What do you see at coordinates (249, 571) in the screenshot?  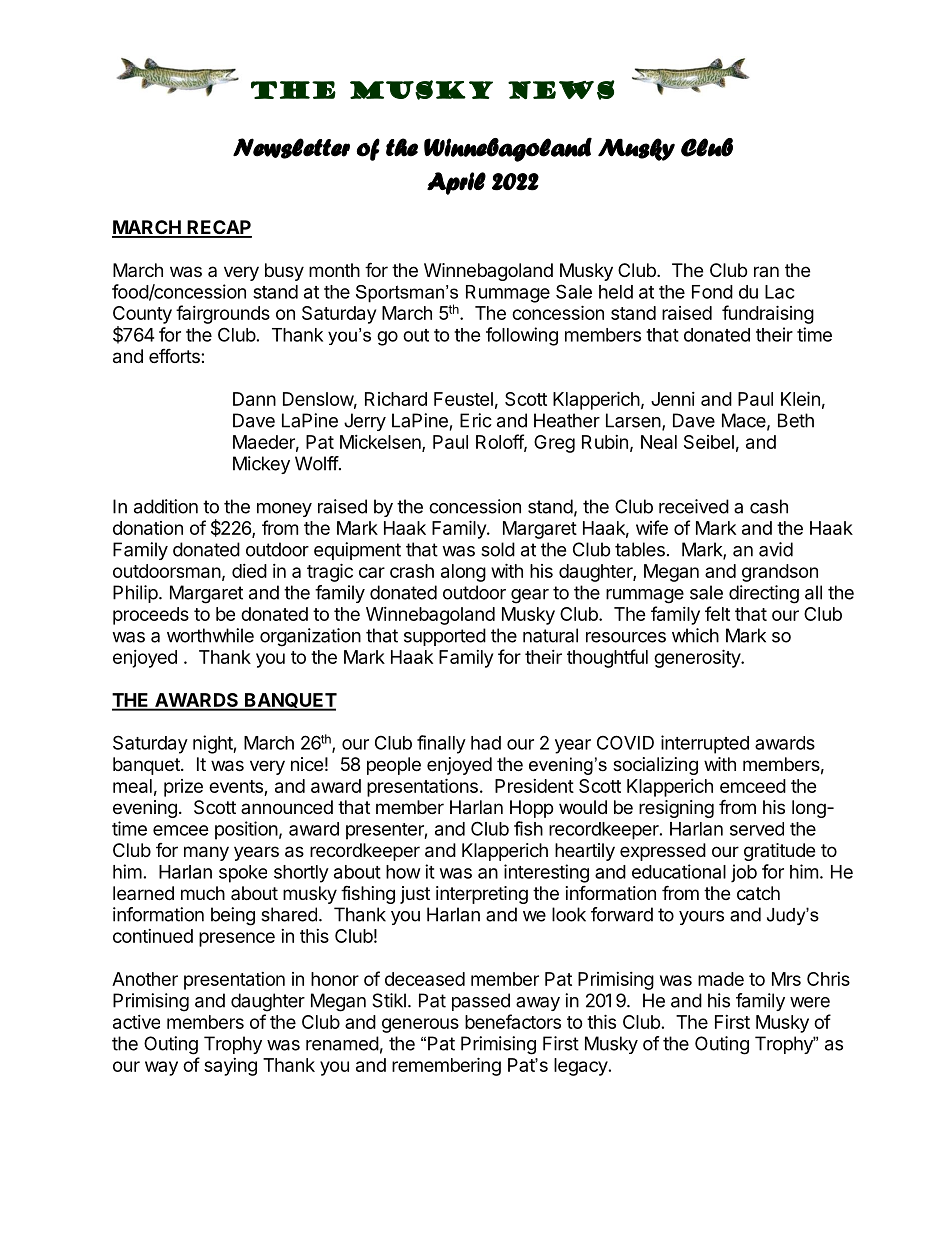 I see `died` at bounding box center [249, 571].
